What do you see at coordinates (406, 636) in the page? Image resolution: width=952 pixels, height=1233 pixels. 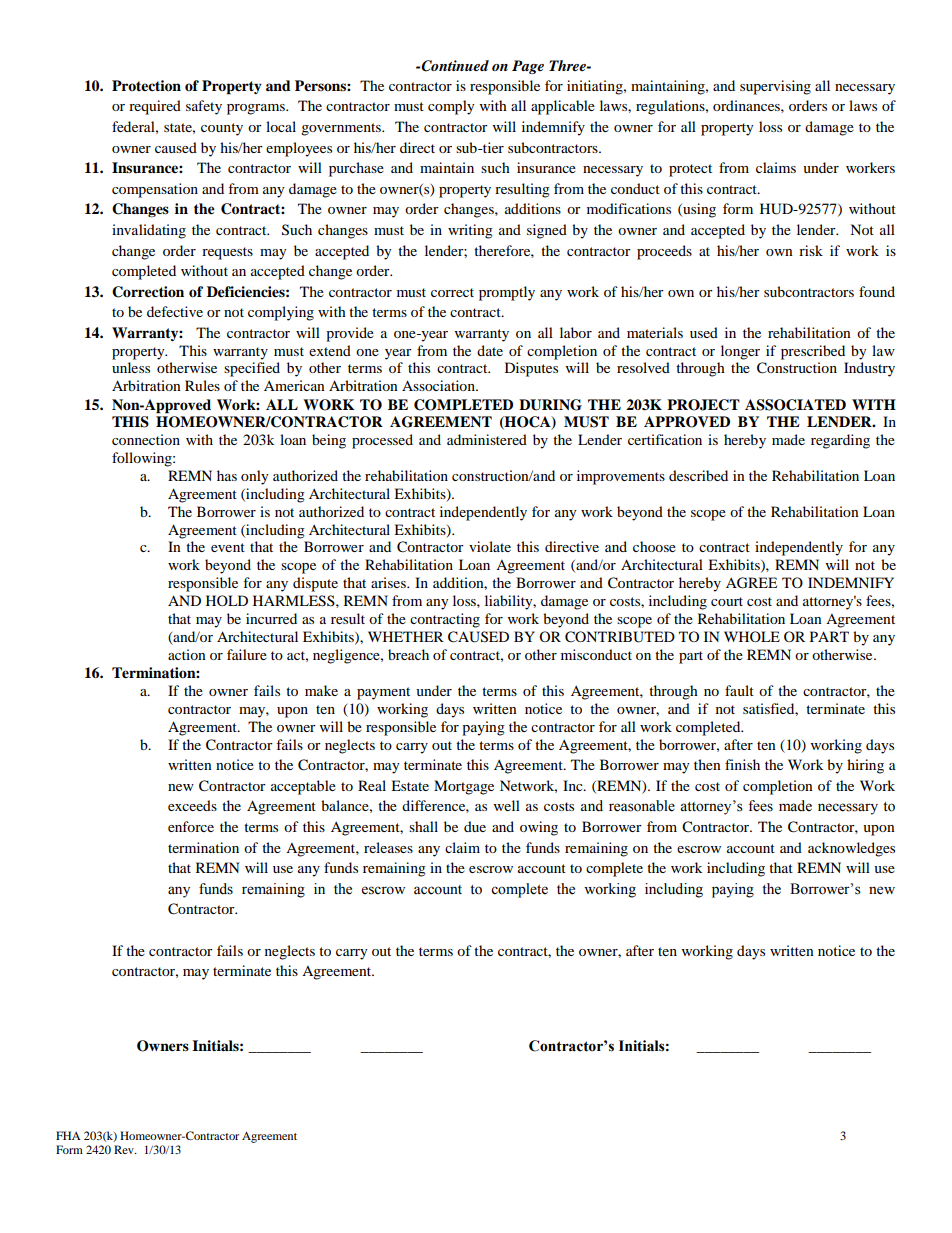 I see `WHETHER` at bounding box center [406, 636].
